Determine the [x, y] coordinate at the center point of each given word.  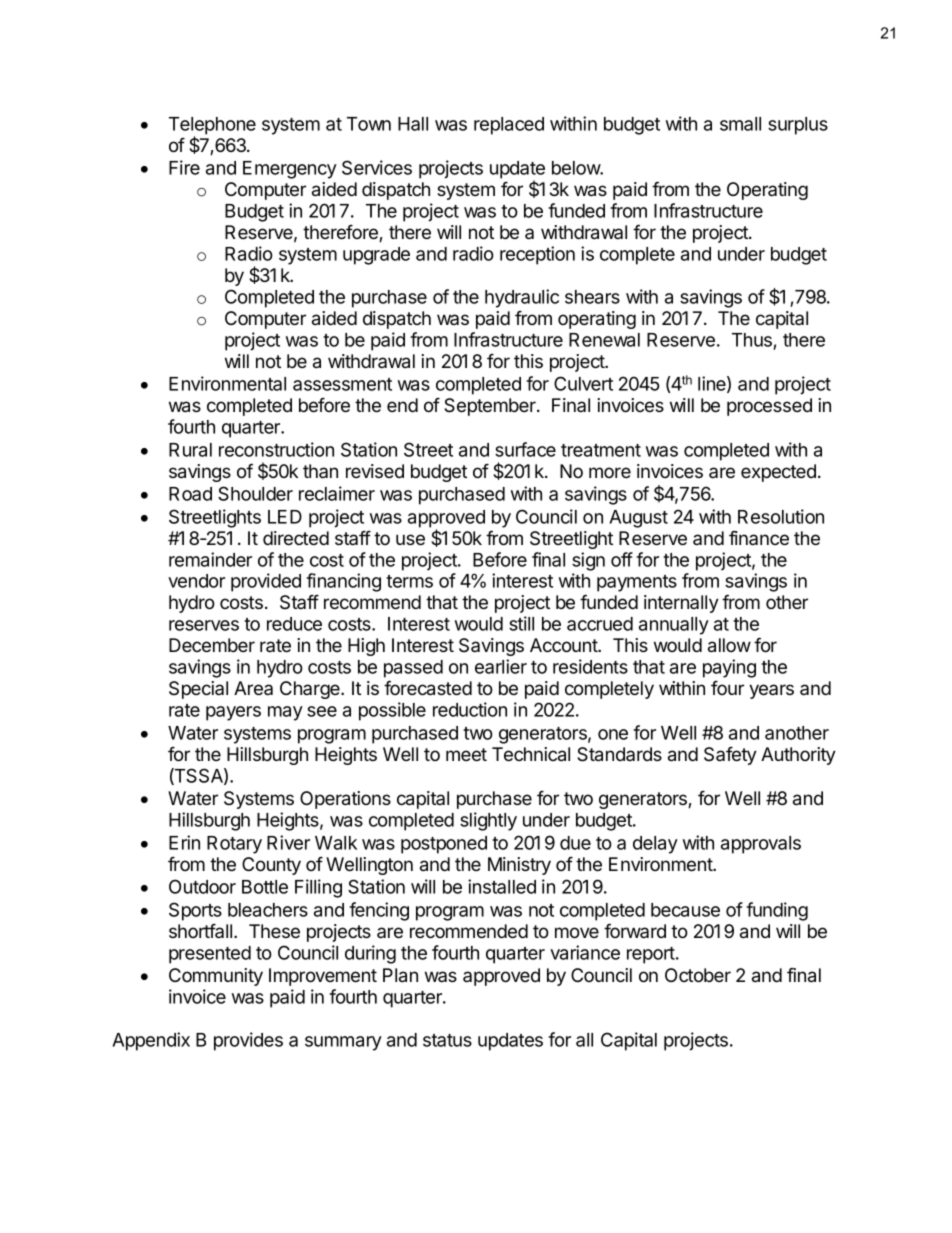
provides [248, 1041]
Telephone [212, 127]
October [698, 975]
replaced [509, 126]
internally [681, 604]
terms [409, 581]
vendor [196, 581]
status [447, 1040]
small [740, 124]
